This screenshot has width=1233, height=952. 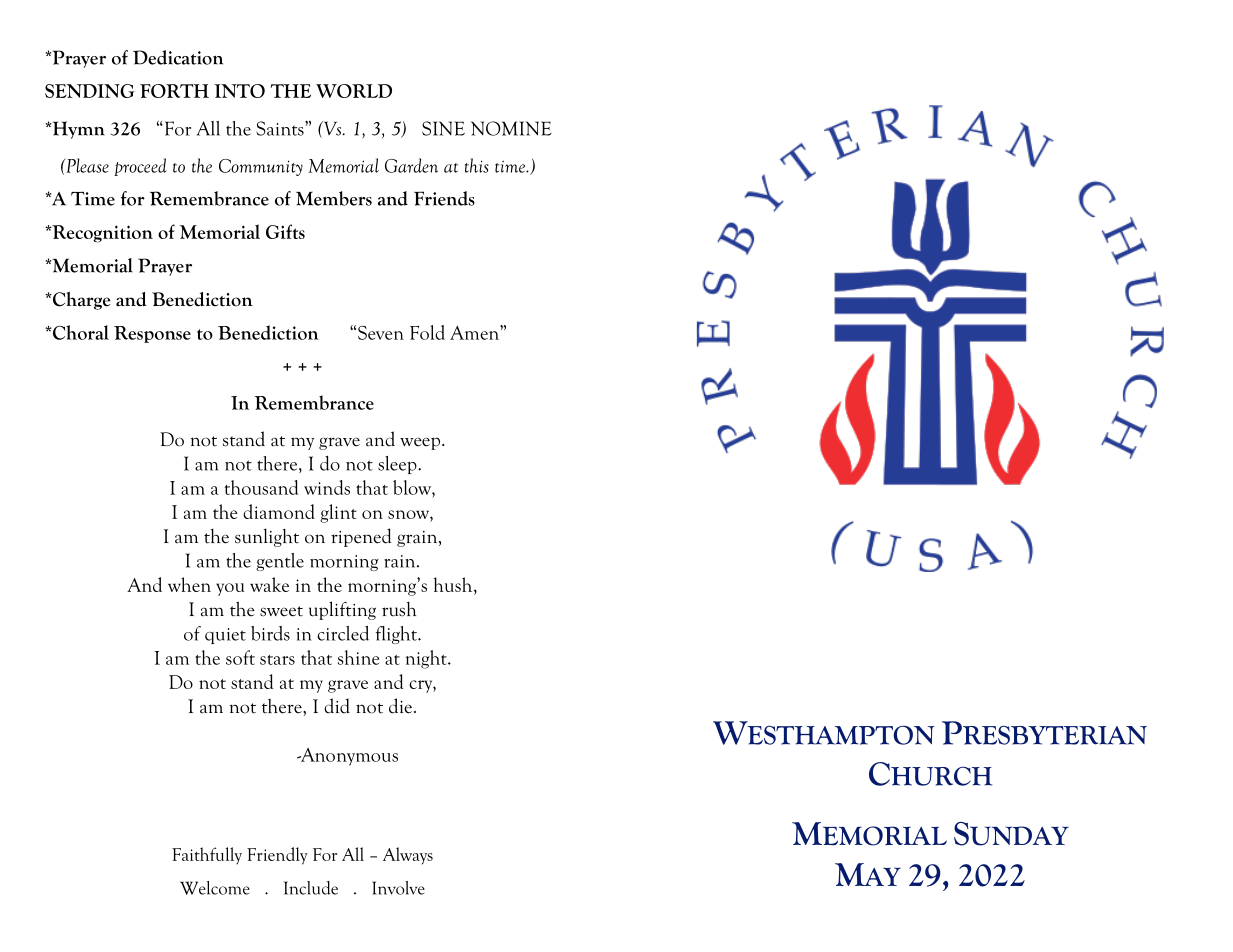 I want to click on winds, so click(x=327, y=487).
